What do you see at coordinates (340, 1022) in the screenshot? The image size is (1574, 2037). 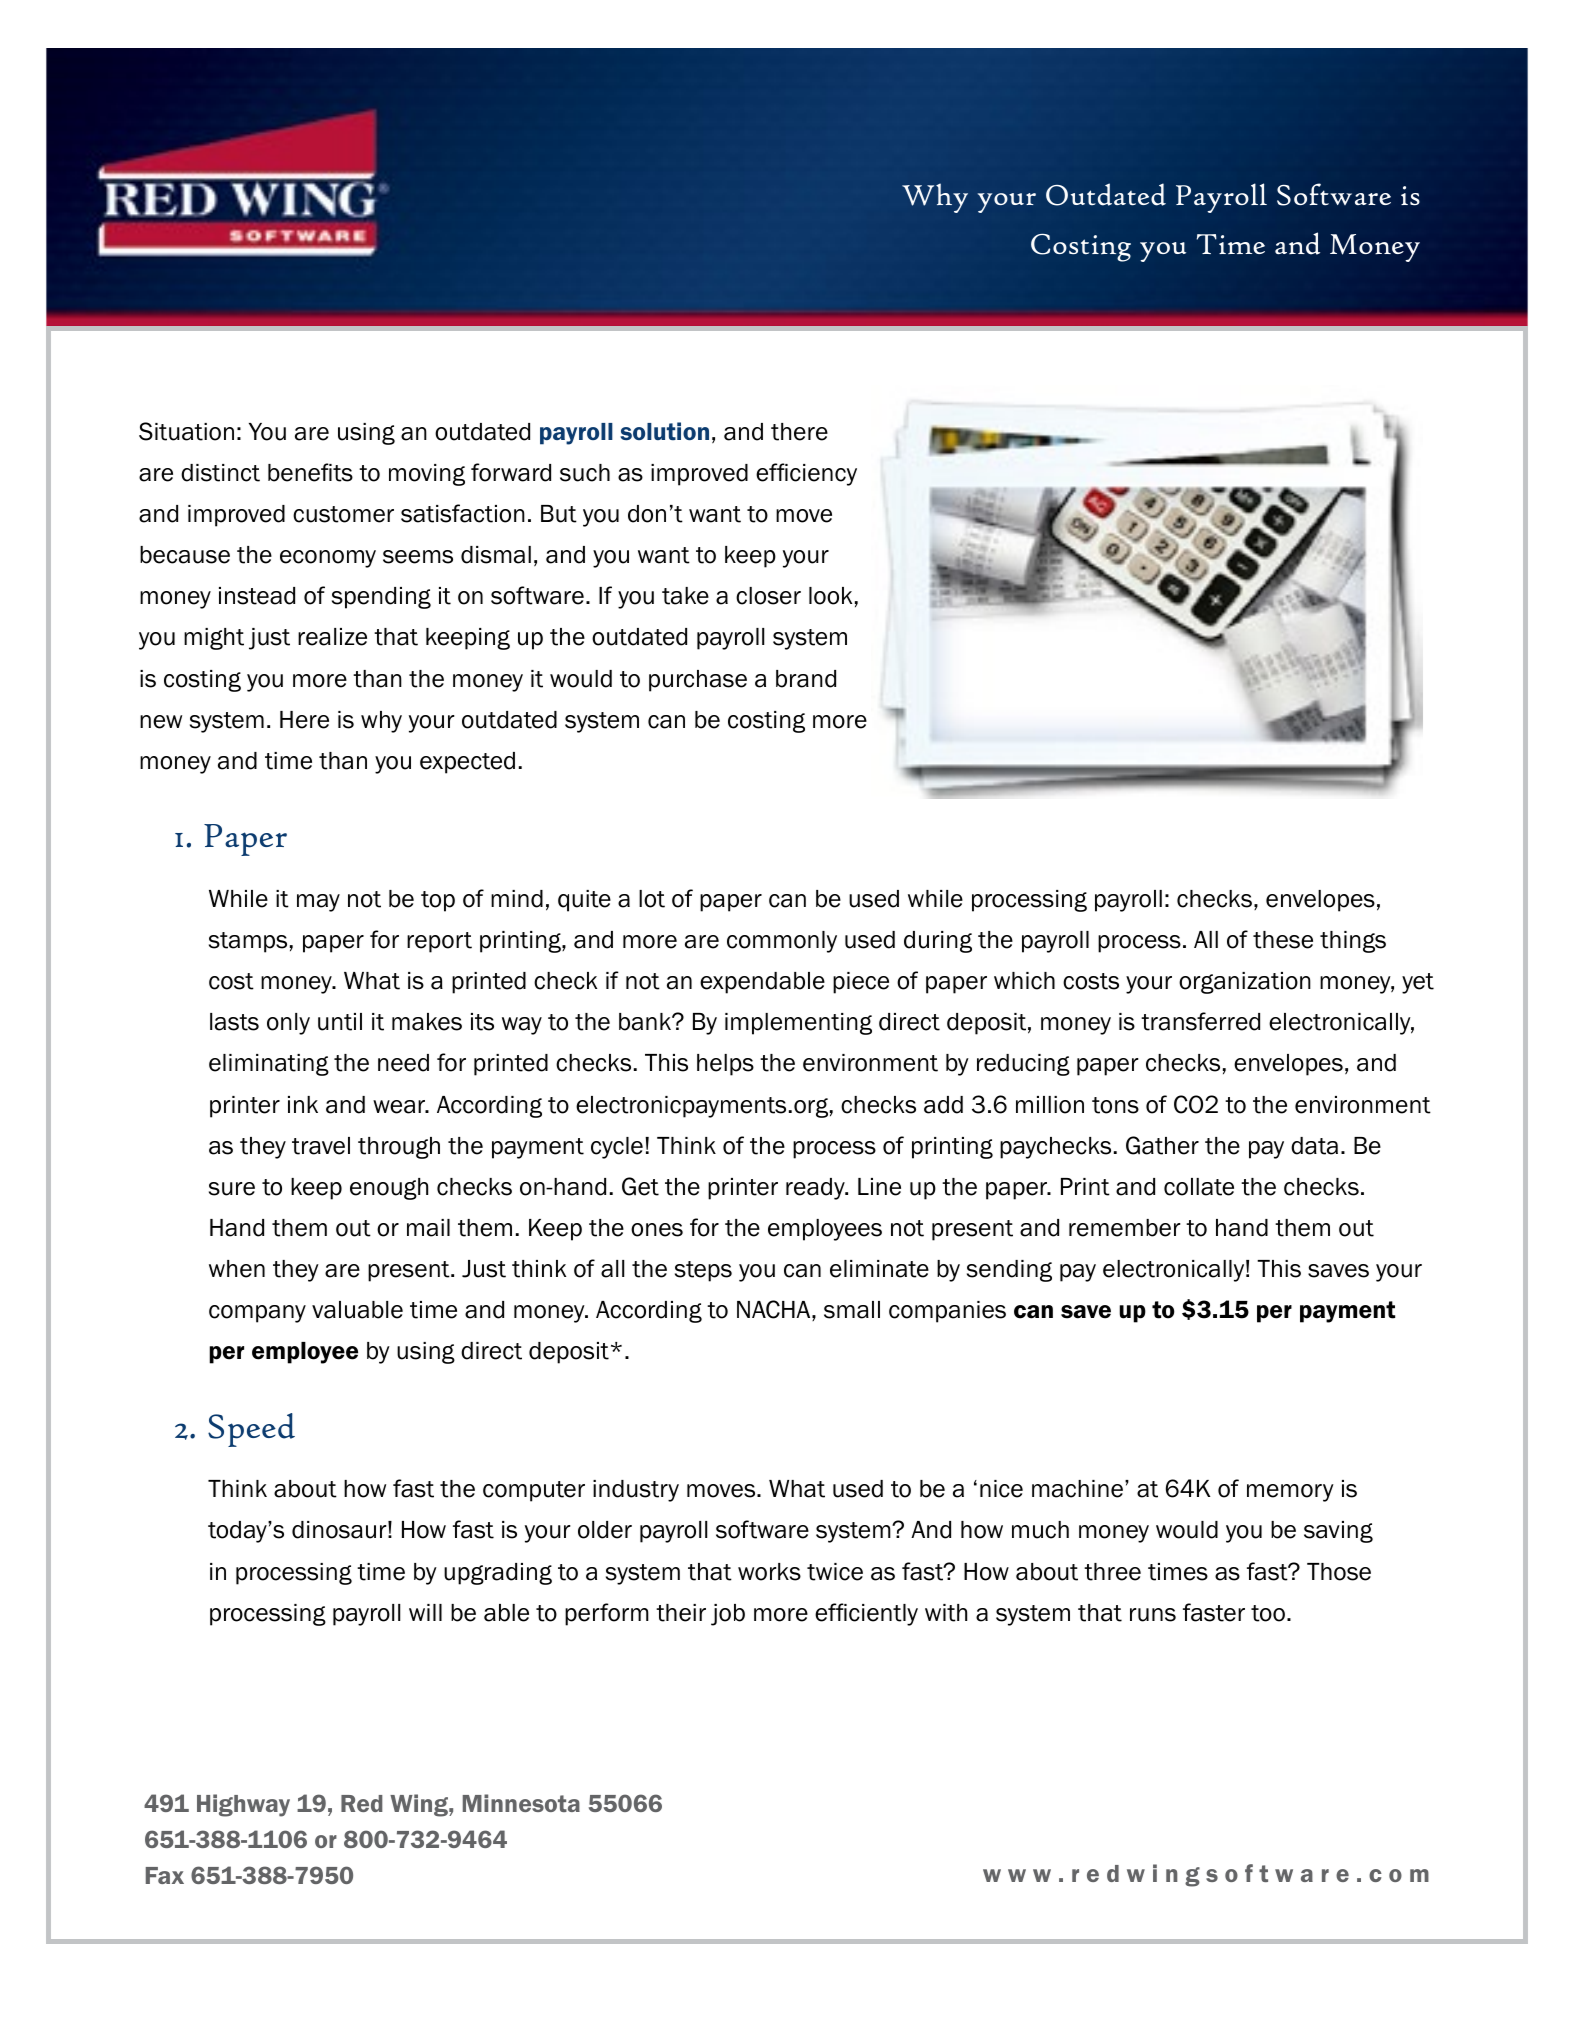 I see `until` at bounding box center [340, 1022].
